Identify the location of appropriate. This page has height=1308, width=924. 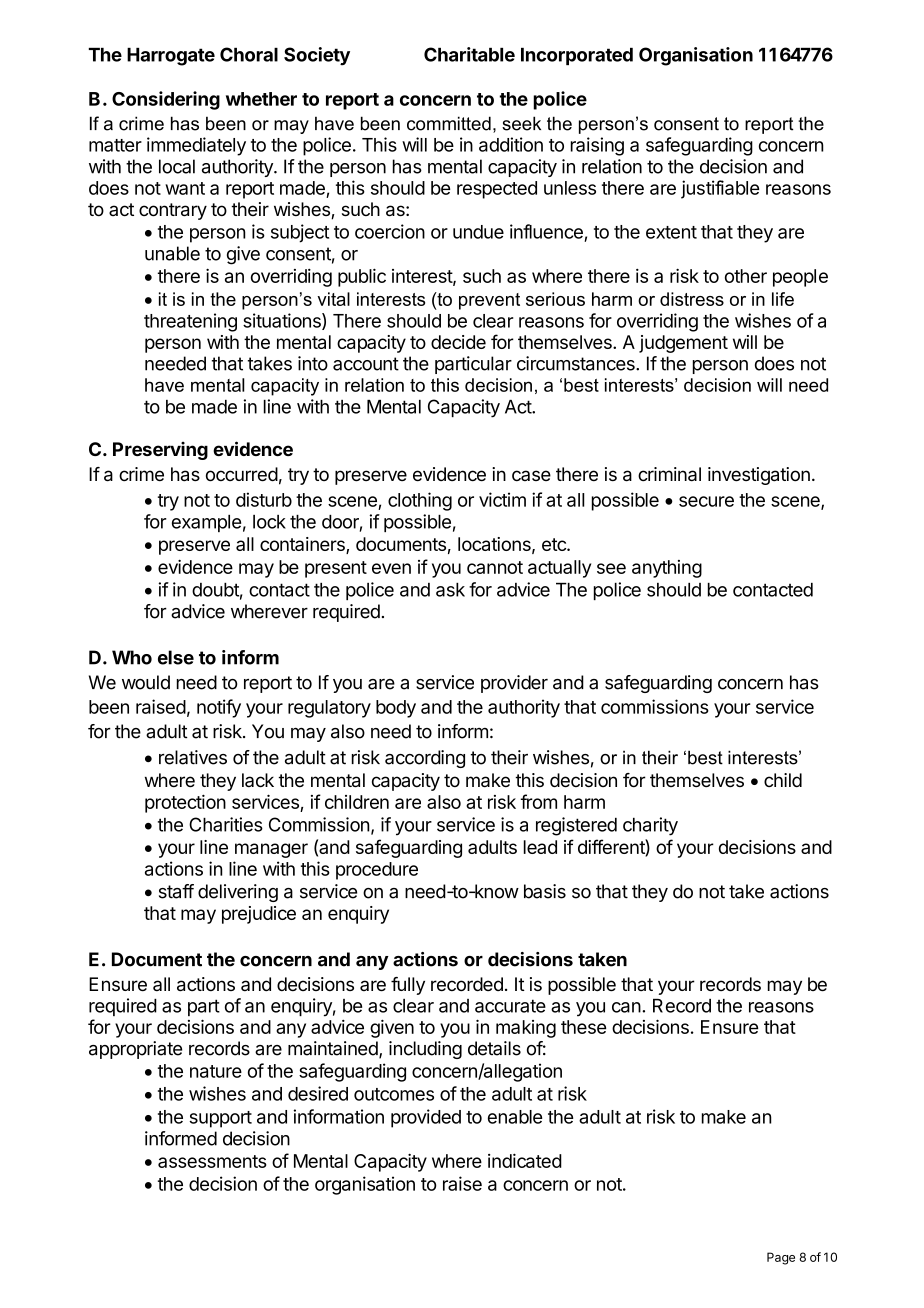
(135, 1050).
